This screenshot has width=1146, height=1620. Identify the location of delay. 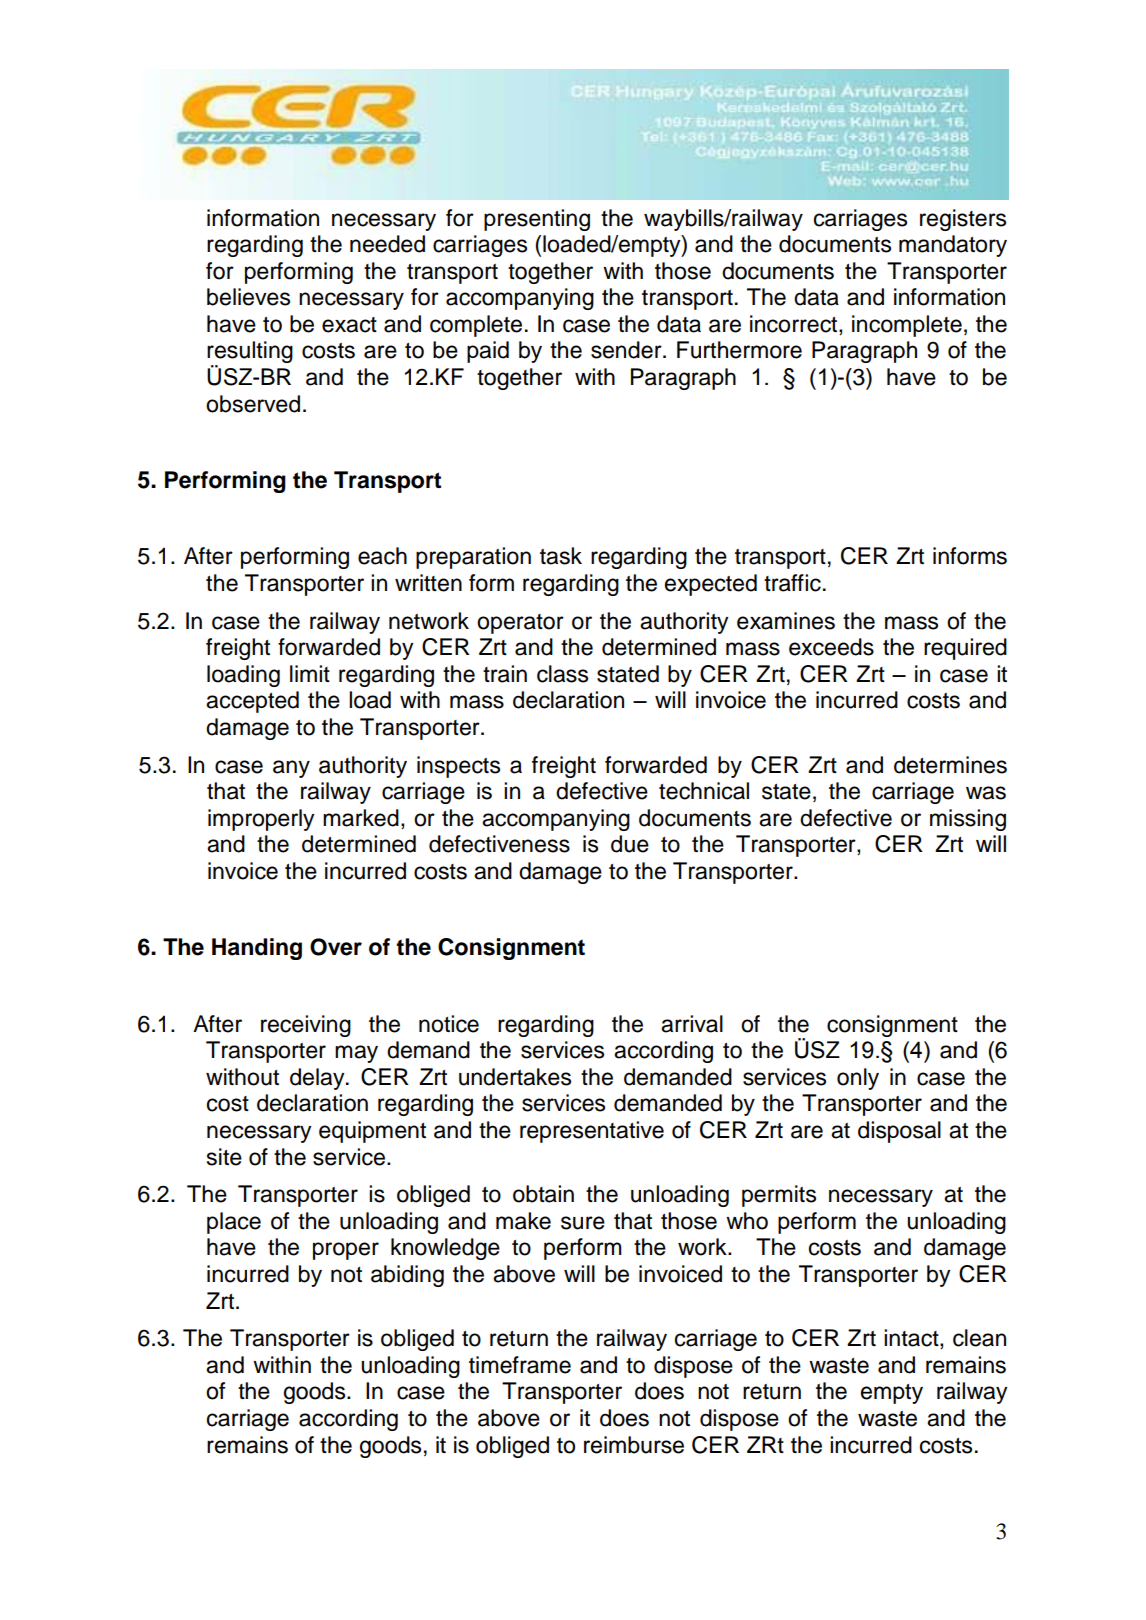
(318, 1079).
